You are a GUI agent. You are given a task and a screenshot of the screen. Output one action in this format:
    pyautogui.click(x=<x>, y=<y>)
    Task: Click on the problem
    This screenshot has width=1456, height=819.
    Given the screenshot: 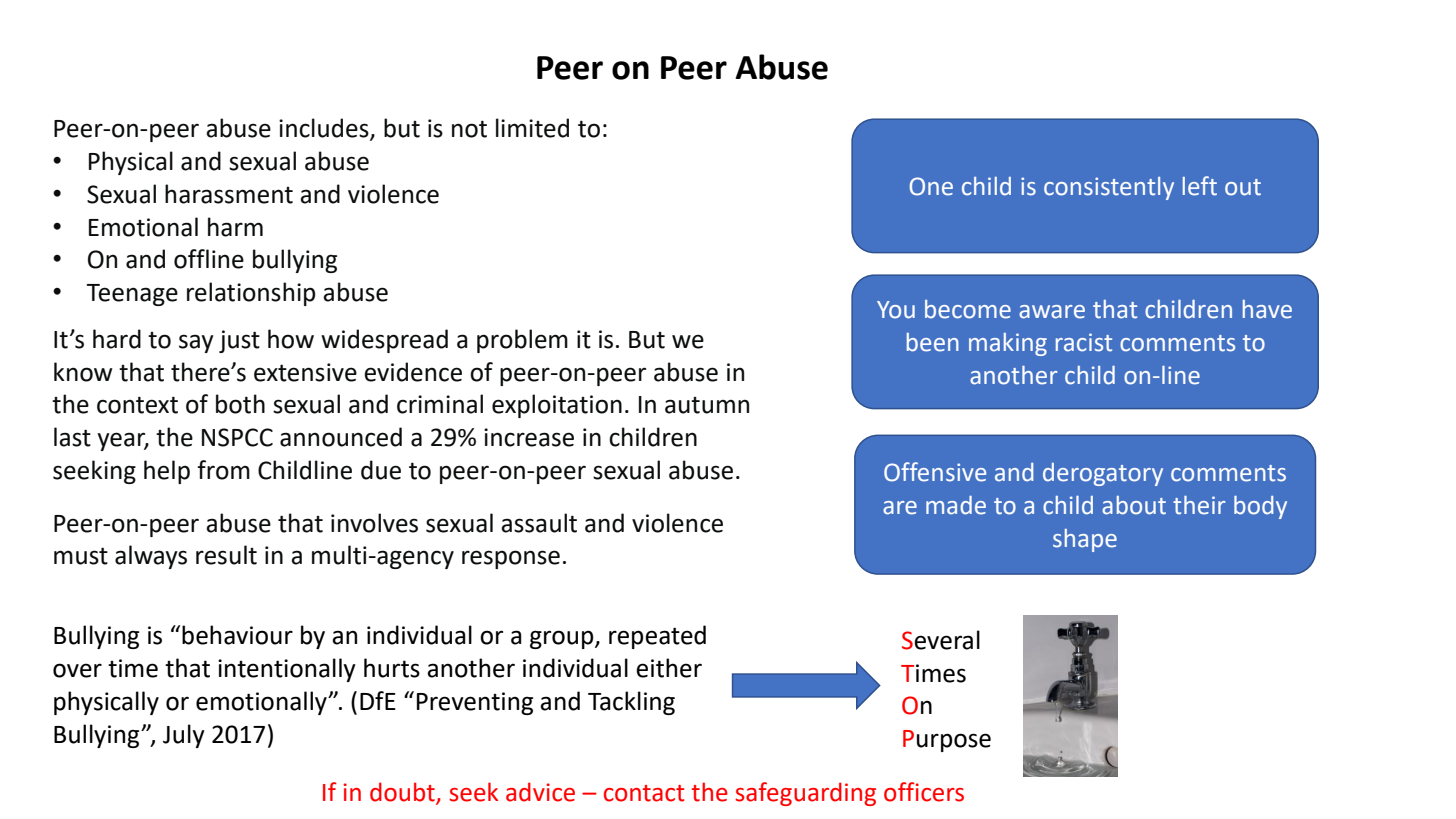 What is the action you would take?
    pyautogui.click(x=522, y=341)
